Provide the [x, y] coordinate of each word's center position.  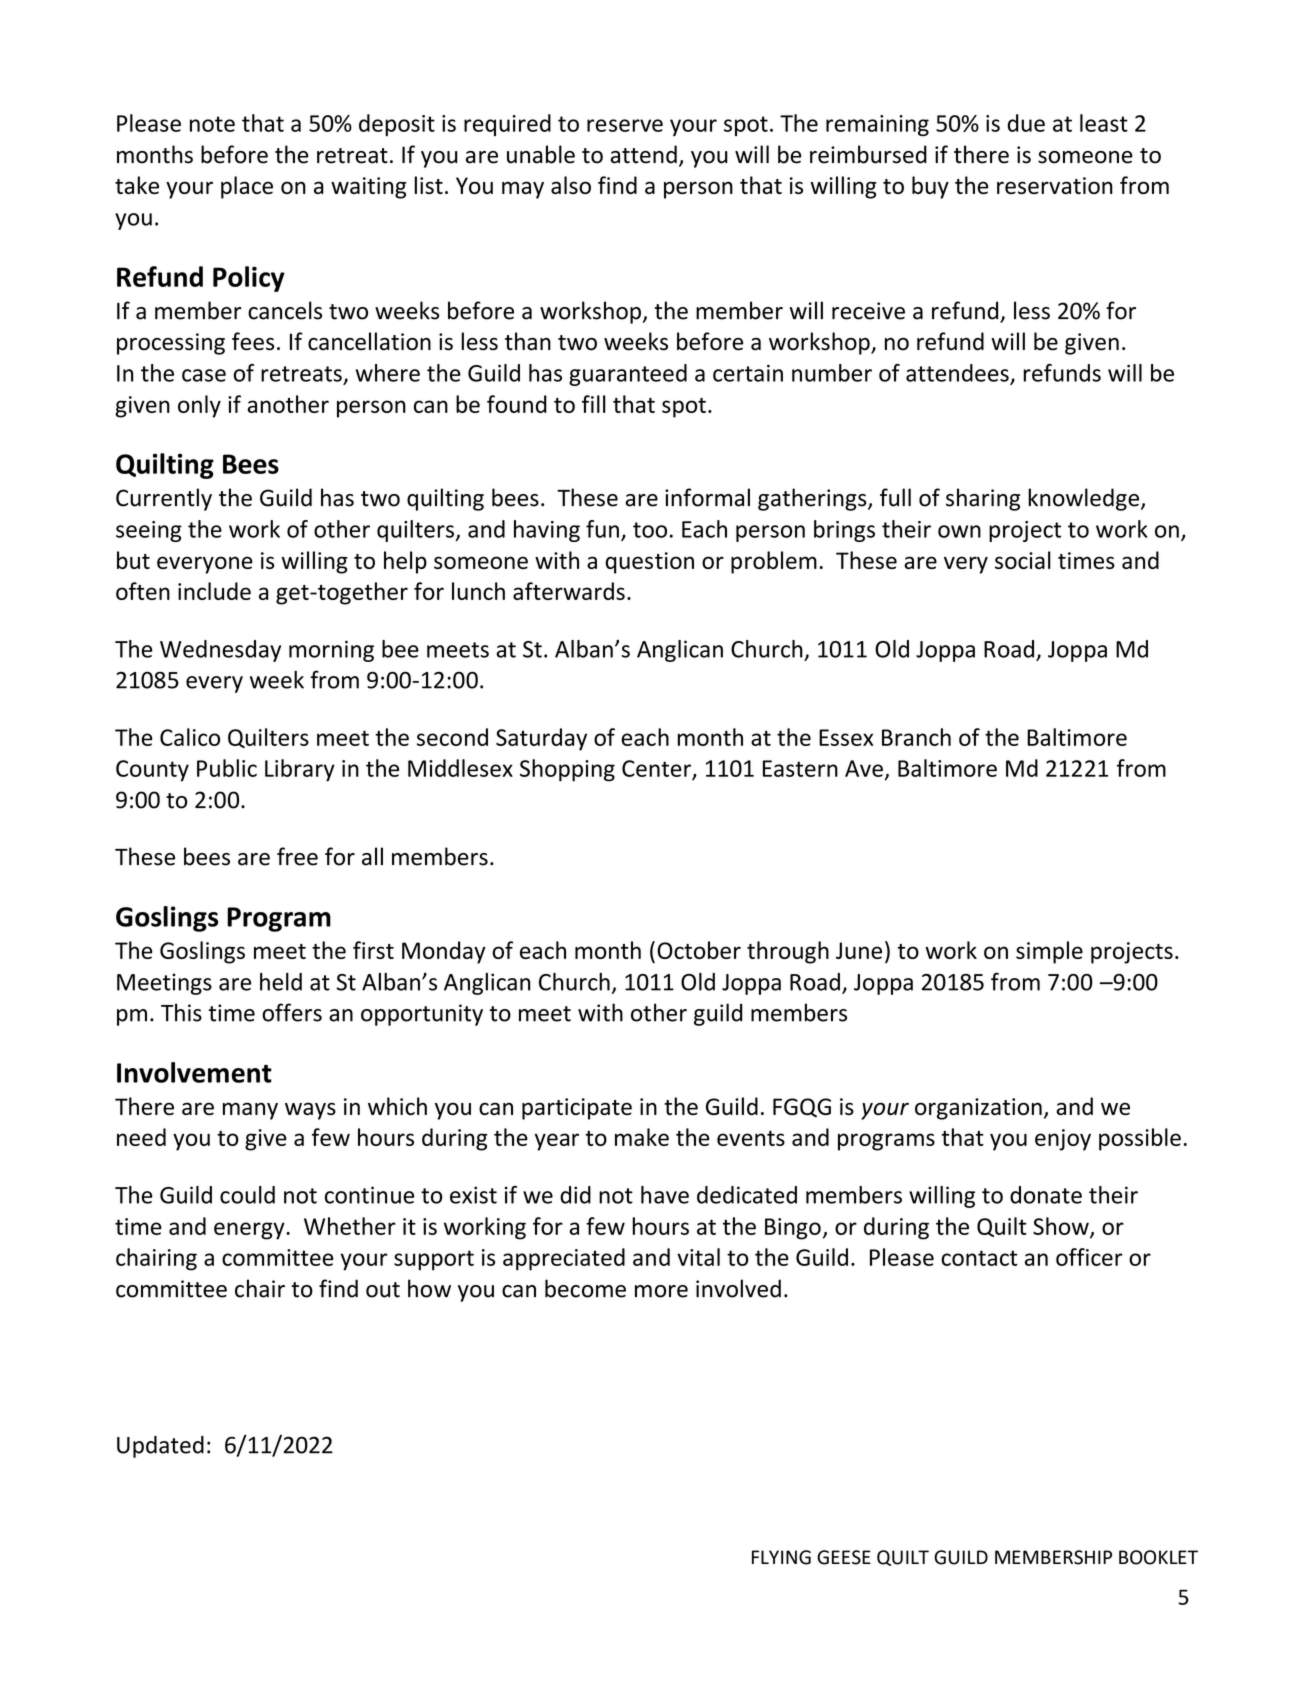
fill [594, 404]
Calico [190, 737]
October [699, 950]
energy [250, 1231]
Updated [160, 1447]
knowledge [1085, 499]
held [281, 982]
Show [1062, 1227]
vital [698, 1257]
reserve [625, 125]
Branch [916, 737]
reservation [1055, 185]
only [199, 406]
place [247, 187]
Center [657, 769]
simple [1049, 952]
